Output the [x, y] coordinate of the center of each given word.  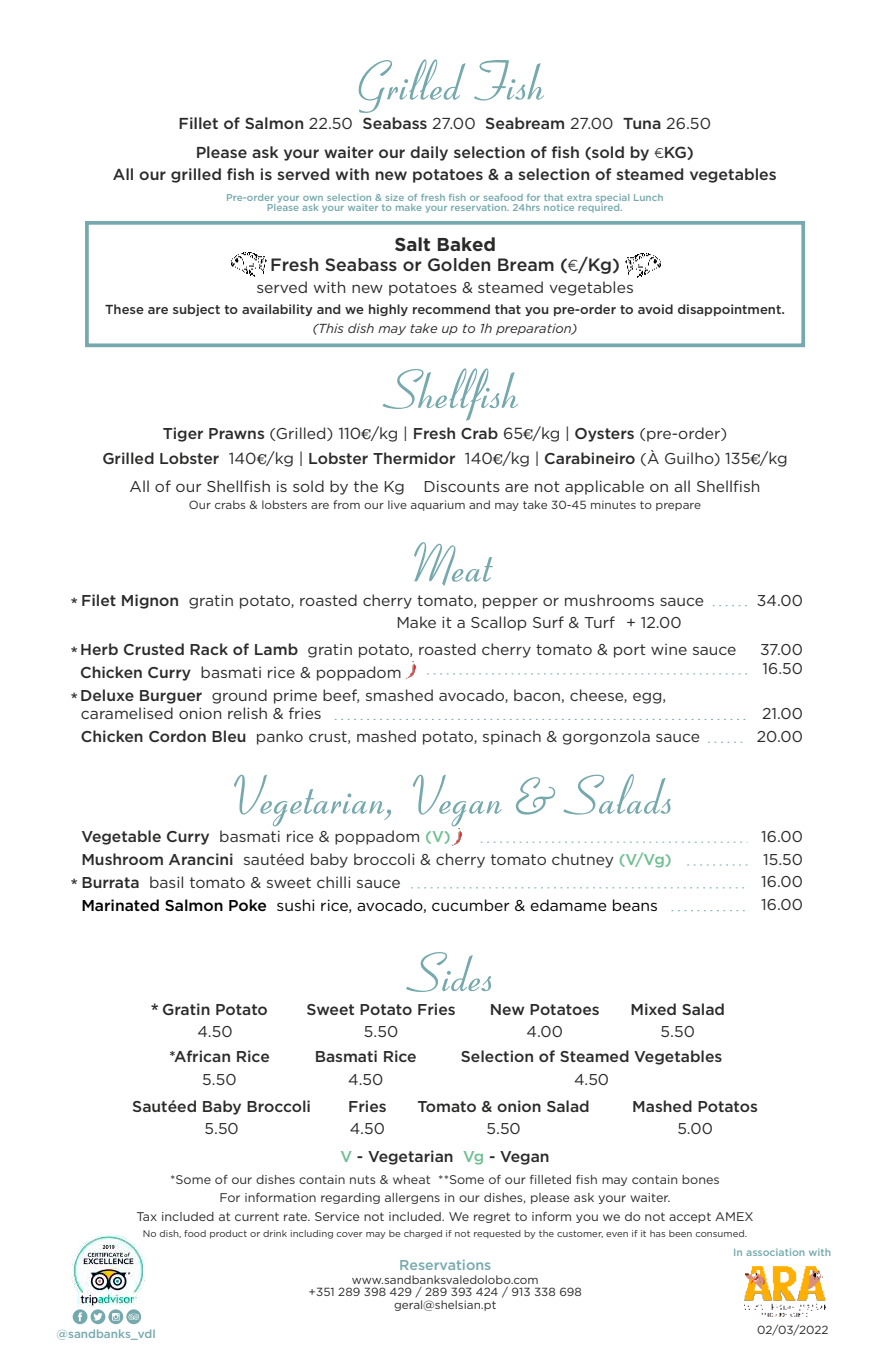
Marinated [120, 905]
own [313, 198]
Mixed [653, 1009]
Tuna [642, 123]
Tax [147, 1216]
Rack [209, 649]
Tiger [183, 434]
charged [423, 1234]
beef [341, 696]
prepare [678, 507]
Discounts [462, 486]
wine [669, 649]
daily [429, 153]
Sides [448, 972]
